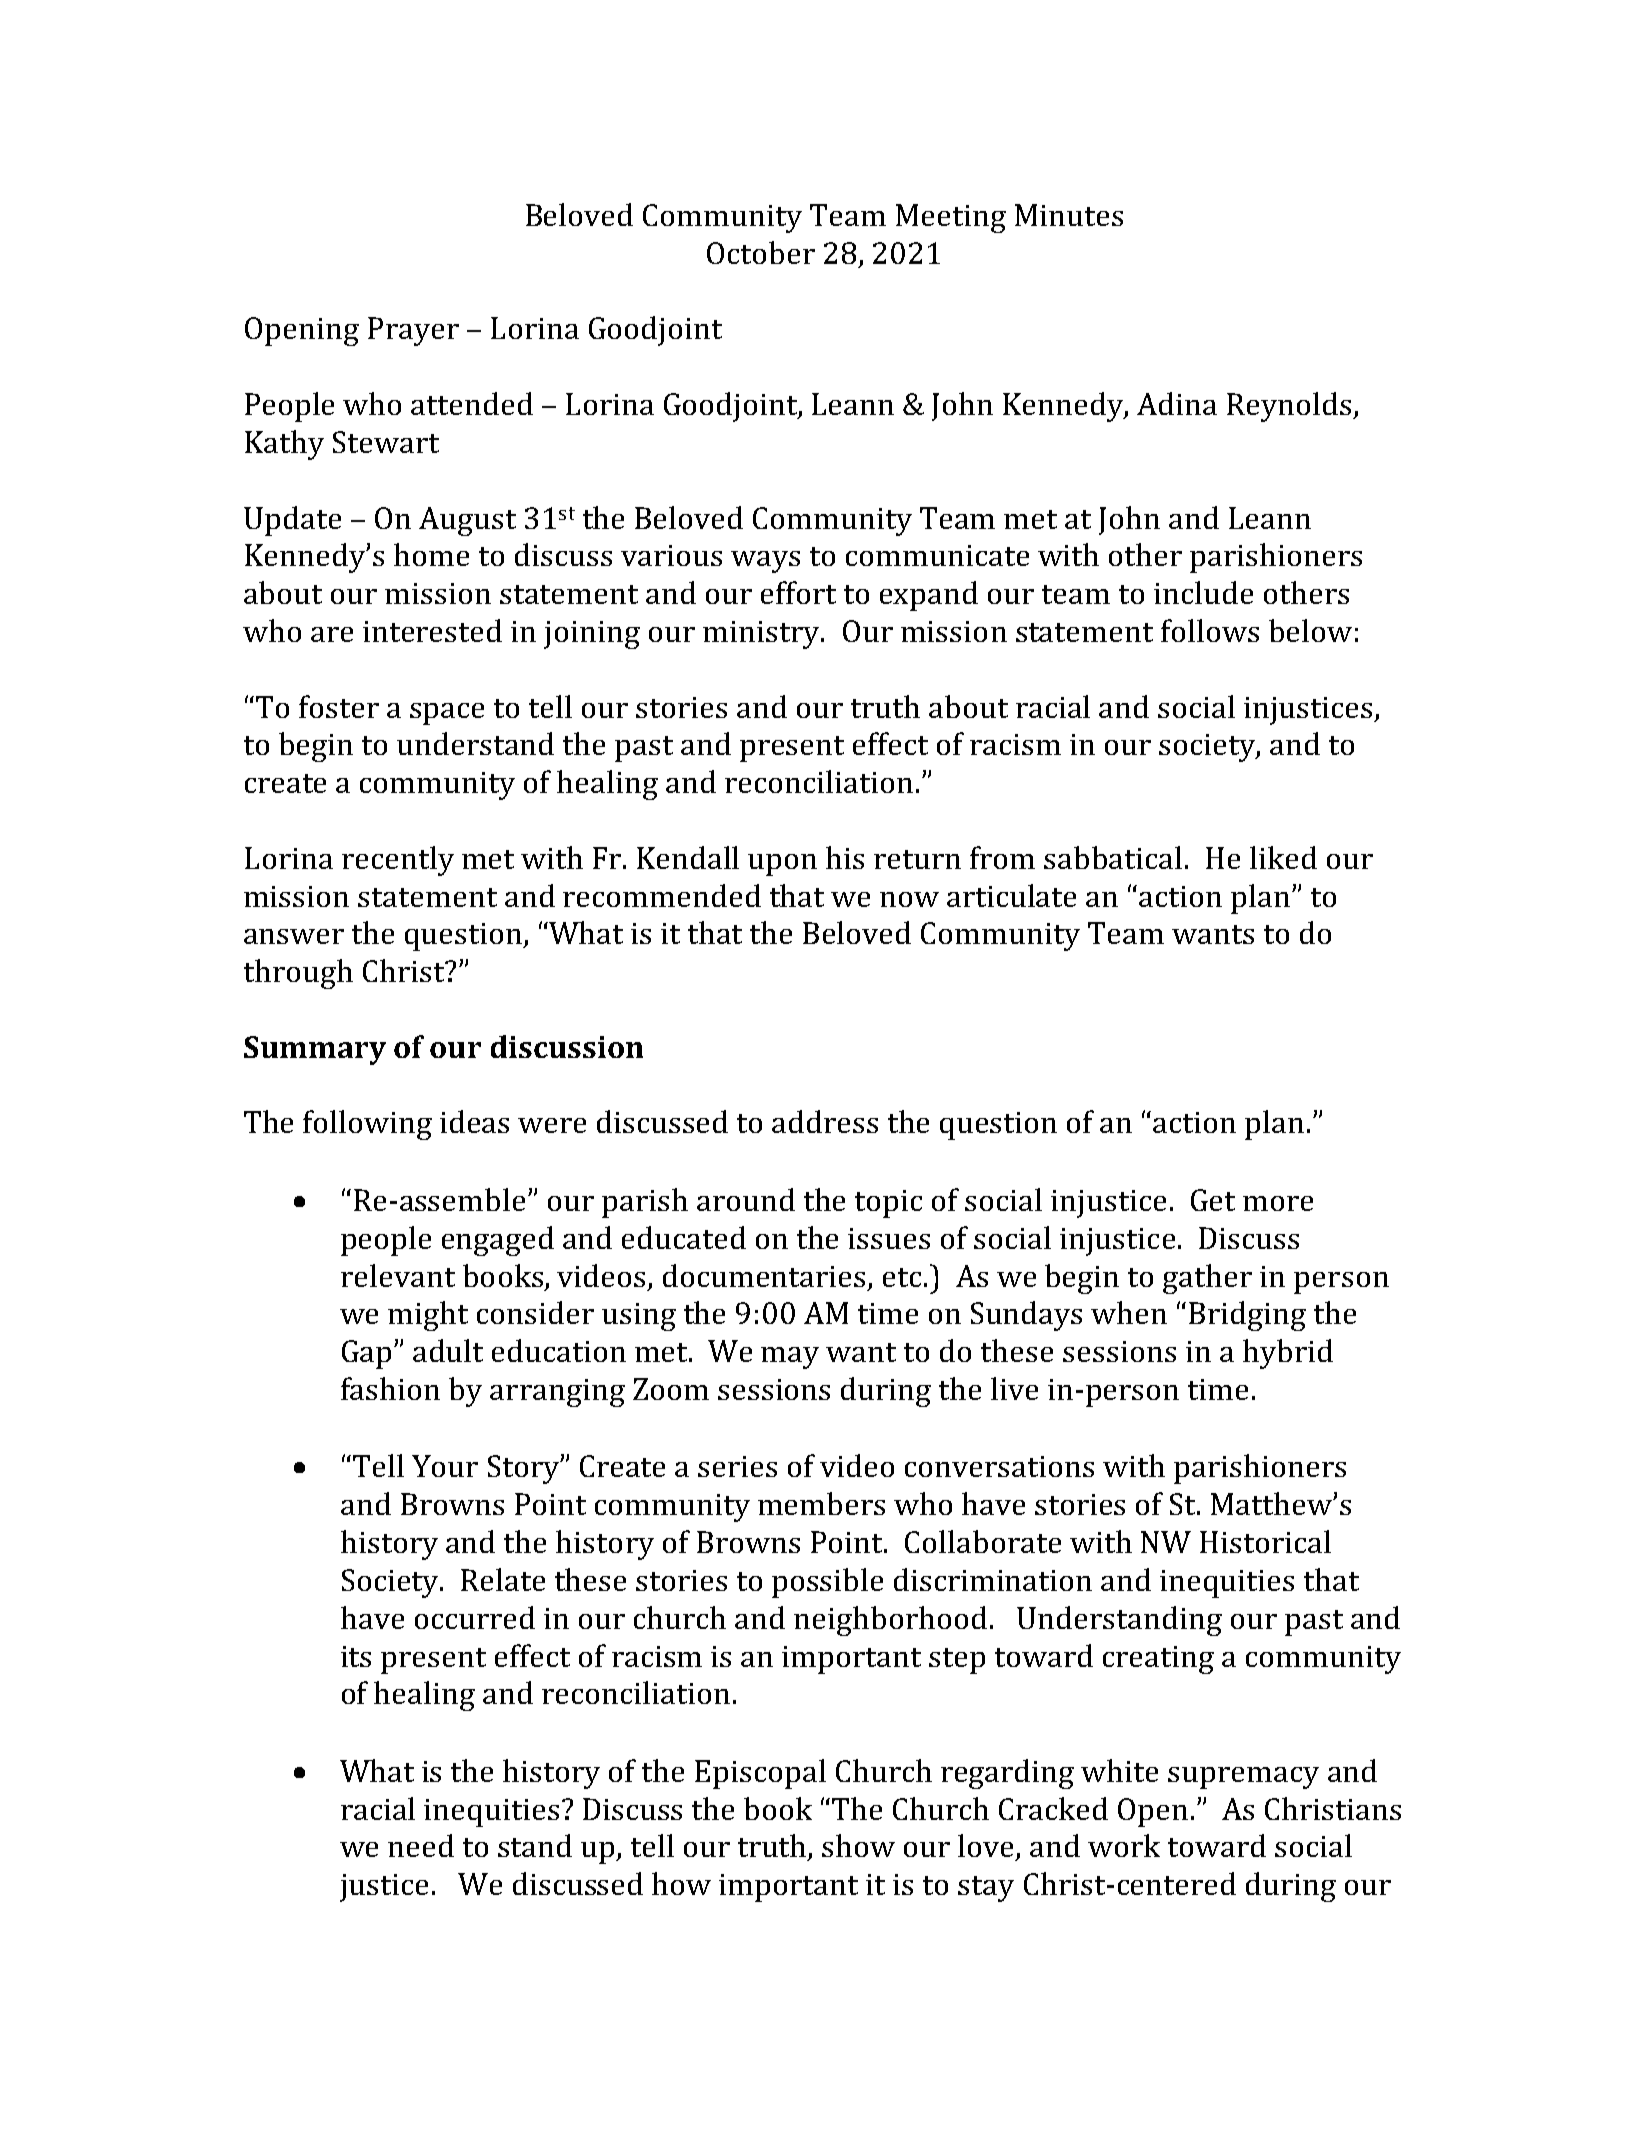  Describe the element at coordinates (413, 331) in the screenshot. I see `Prayer` at that location.
